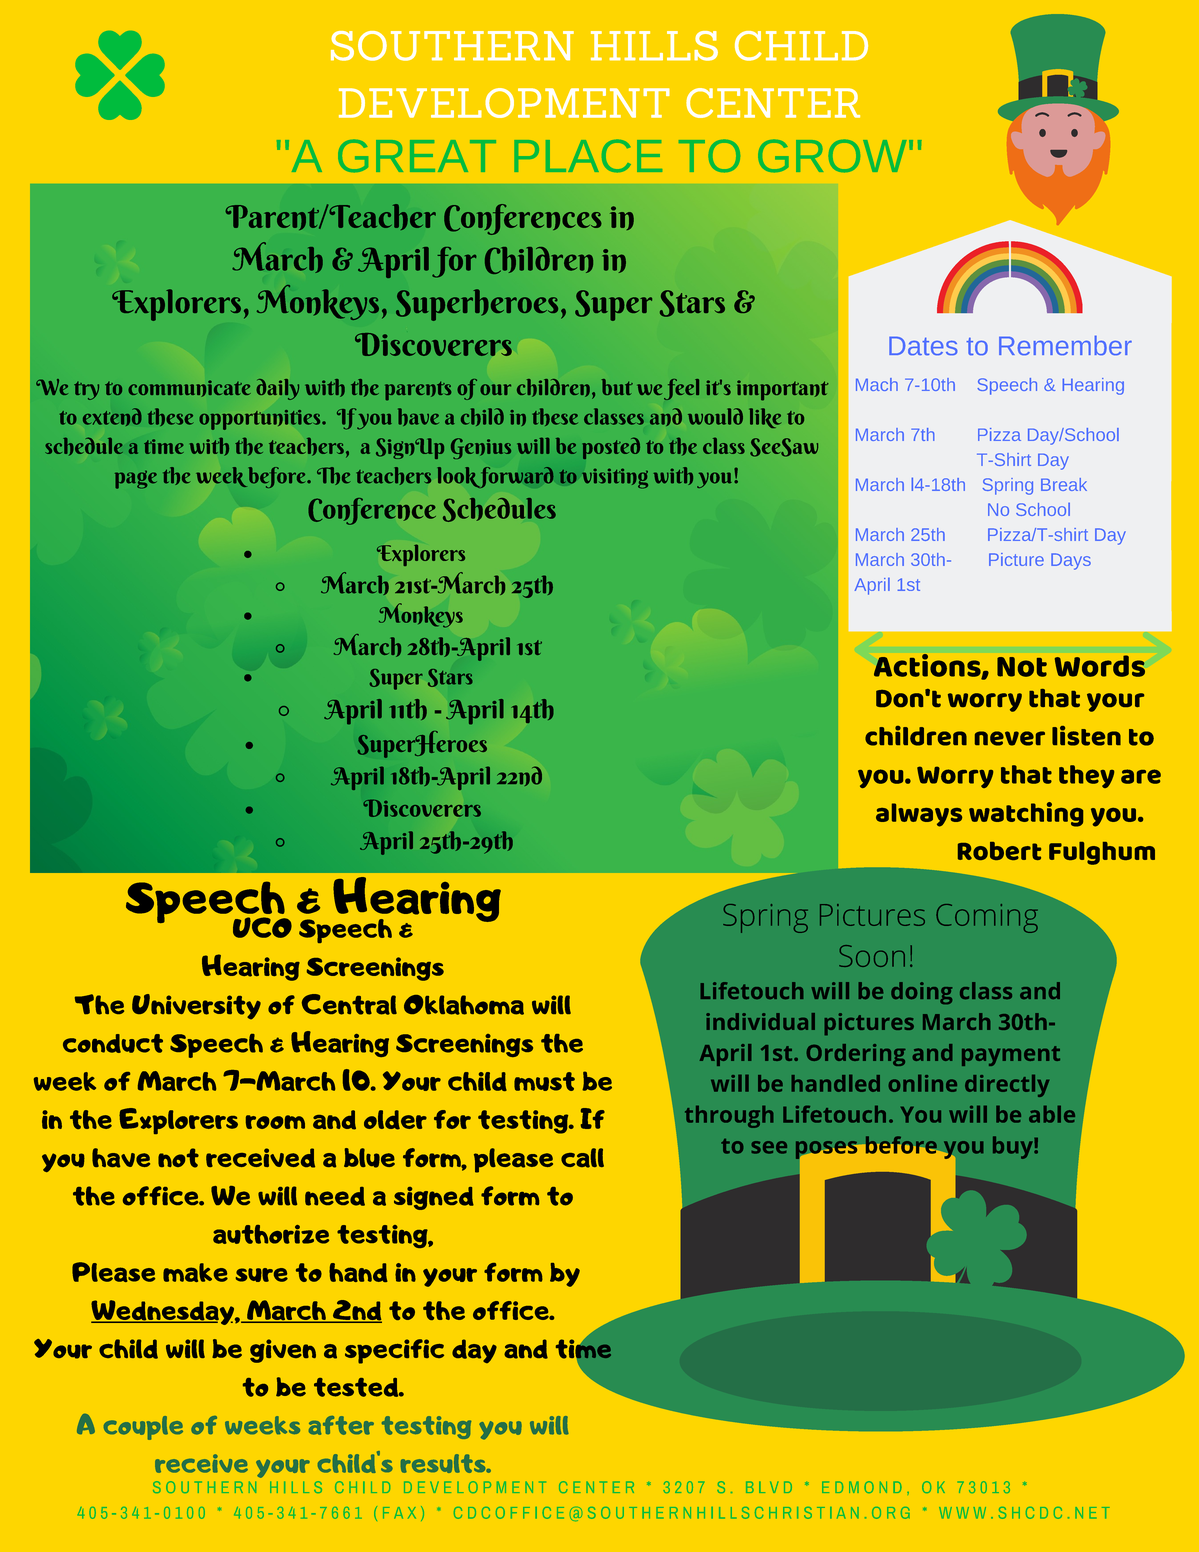  I want to click on specific, so click(394, 1351).
